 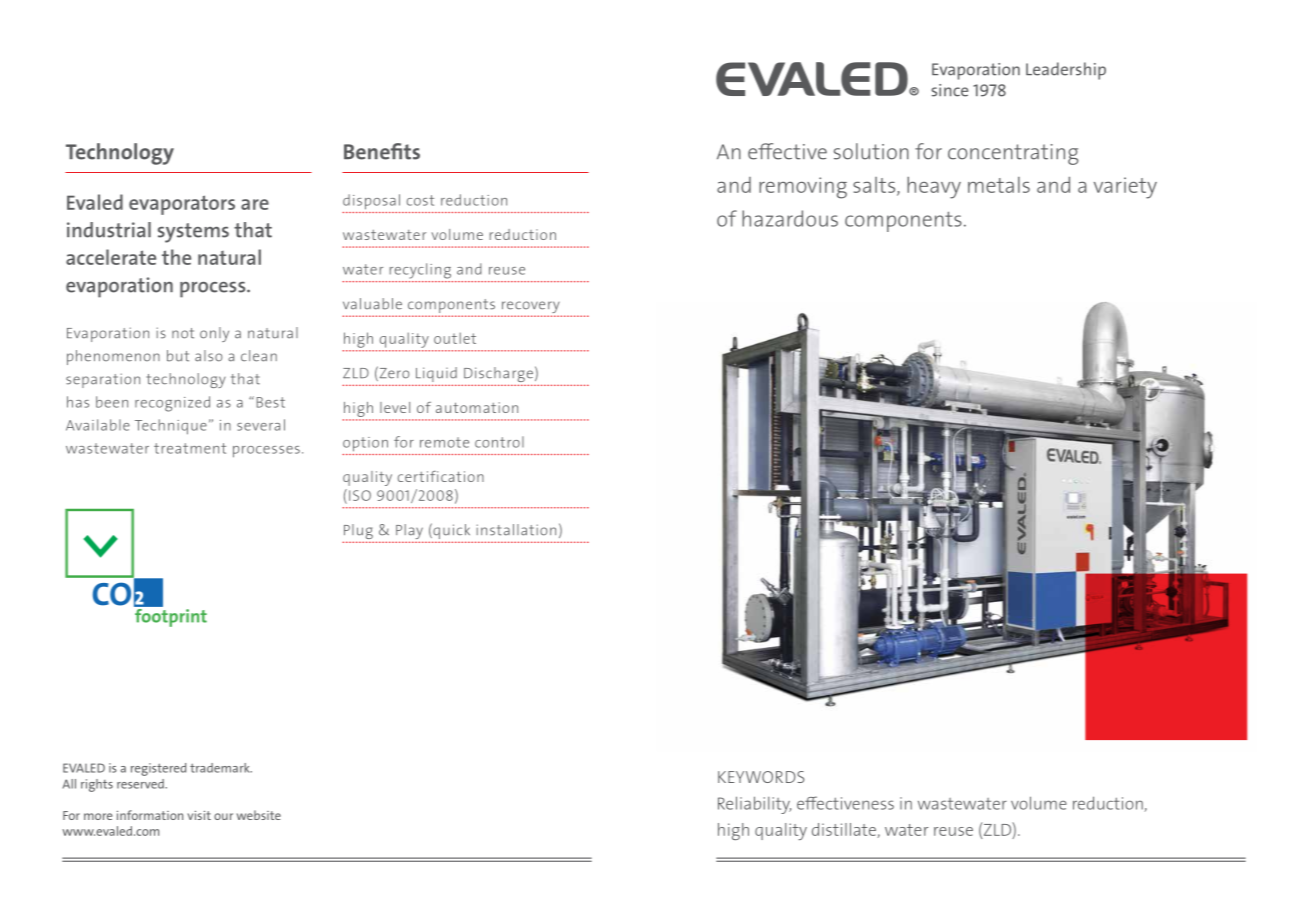 What do you see at coordinates (871, 151) in the image?
I see `solution` at bounding box center [871, 151].
